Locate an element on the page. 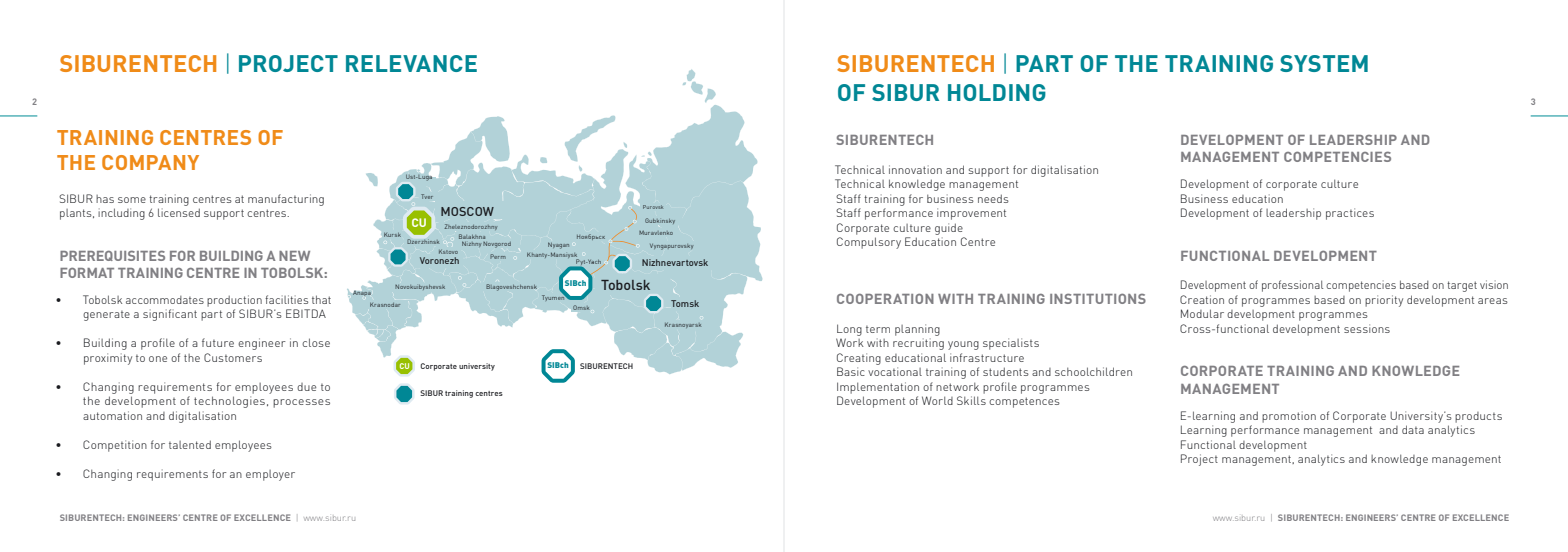 This image has height=552, width=1568. manufacturing is located at coordinates (286, 200).
